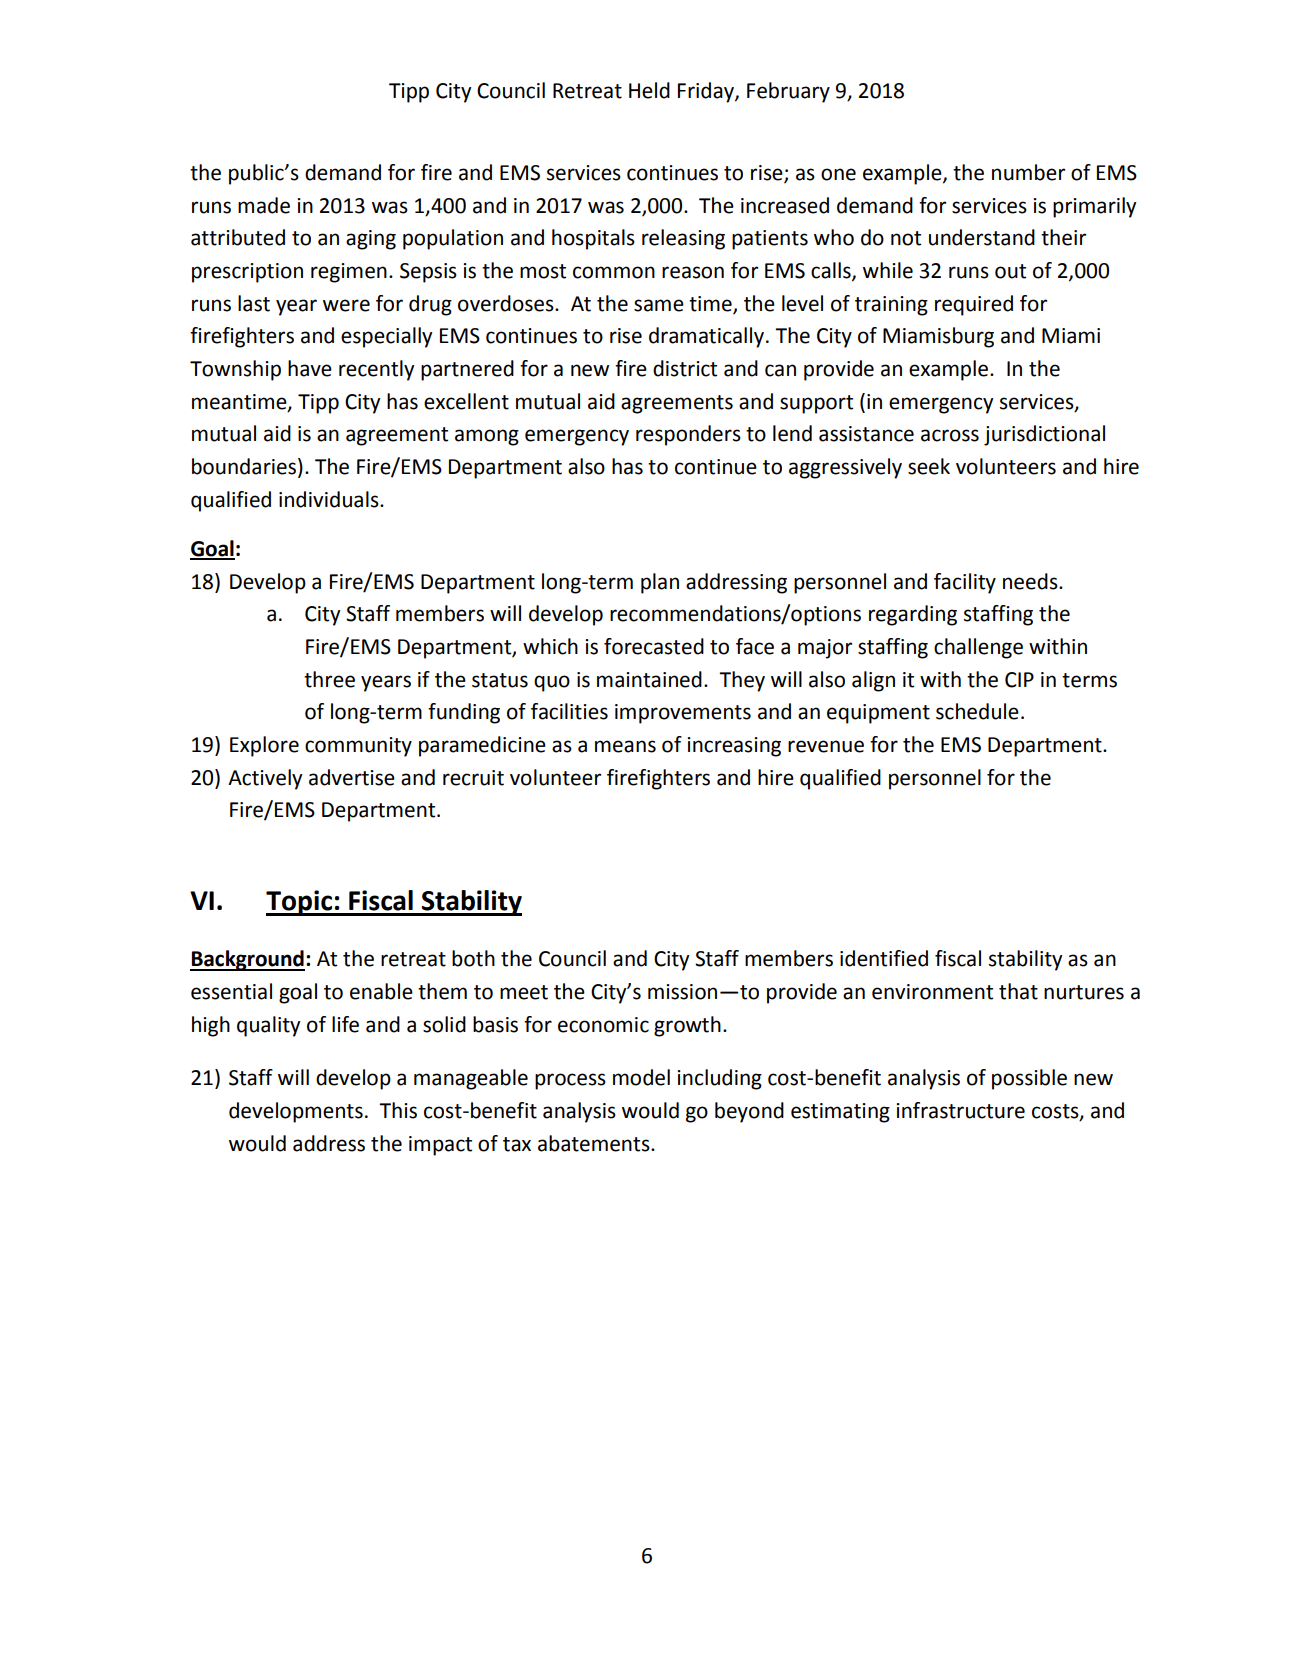 The height and width of the screenshot is (1674, 1294). I want to click on Held, so click(649, 90).
